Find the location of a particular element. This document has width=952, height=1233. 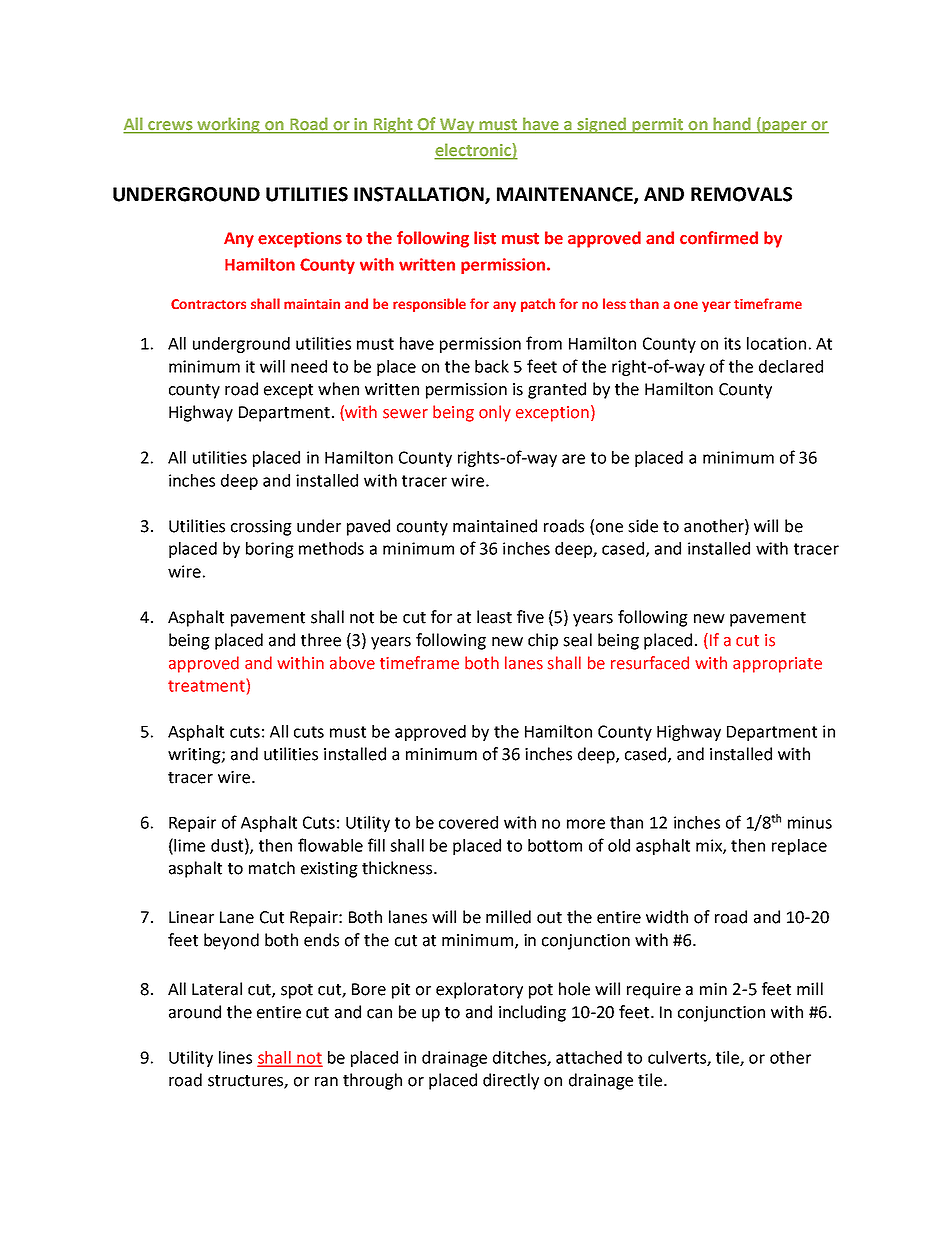

lines is located at coordinates (235, 1057).
